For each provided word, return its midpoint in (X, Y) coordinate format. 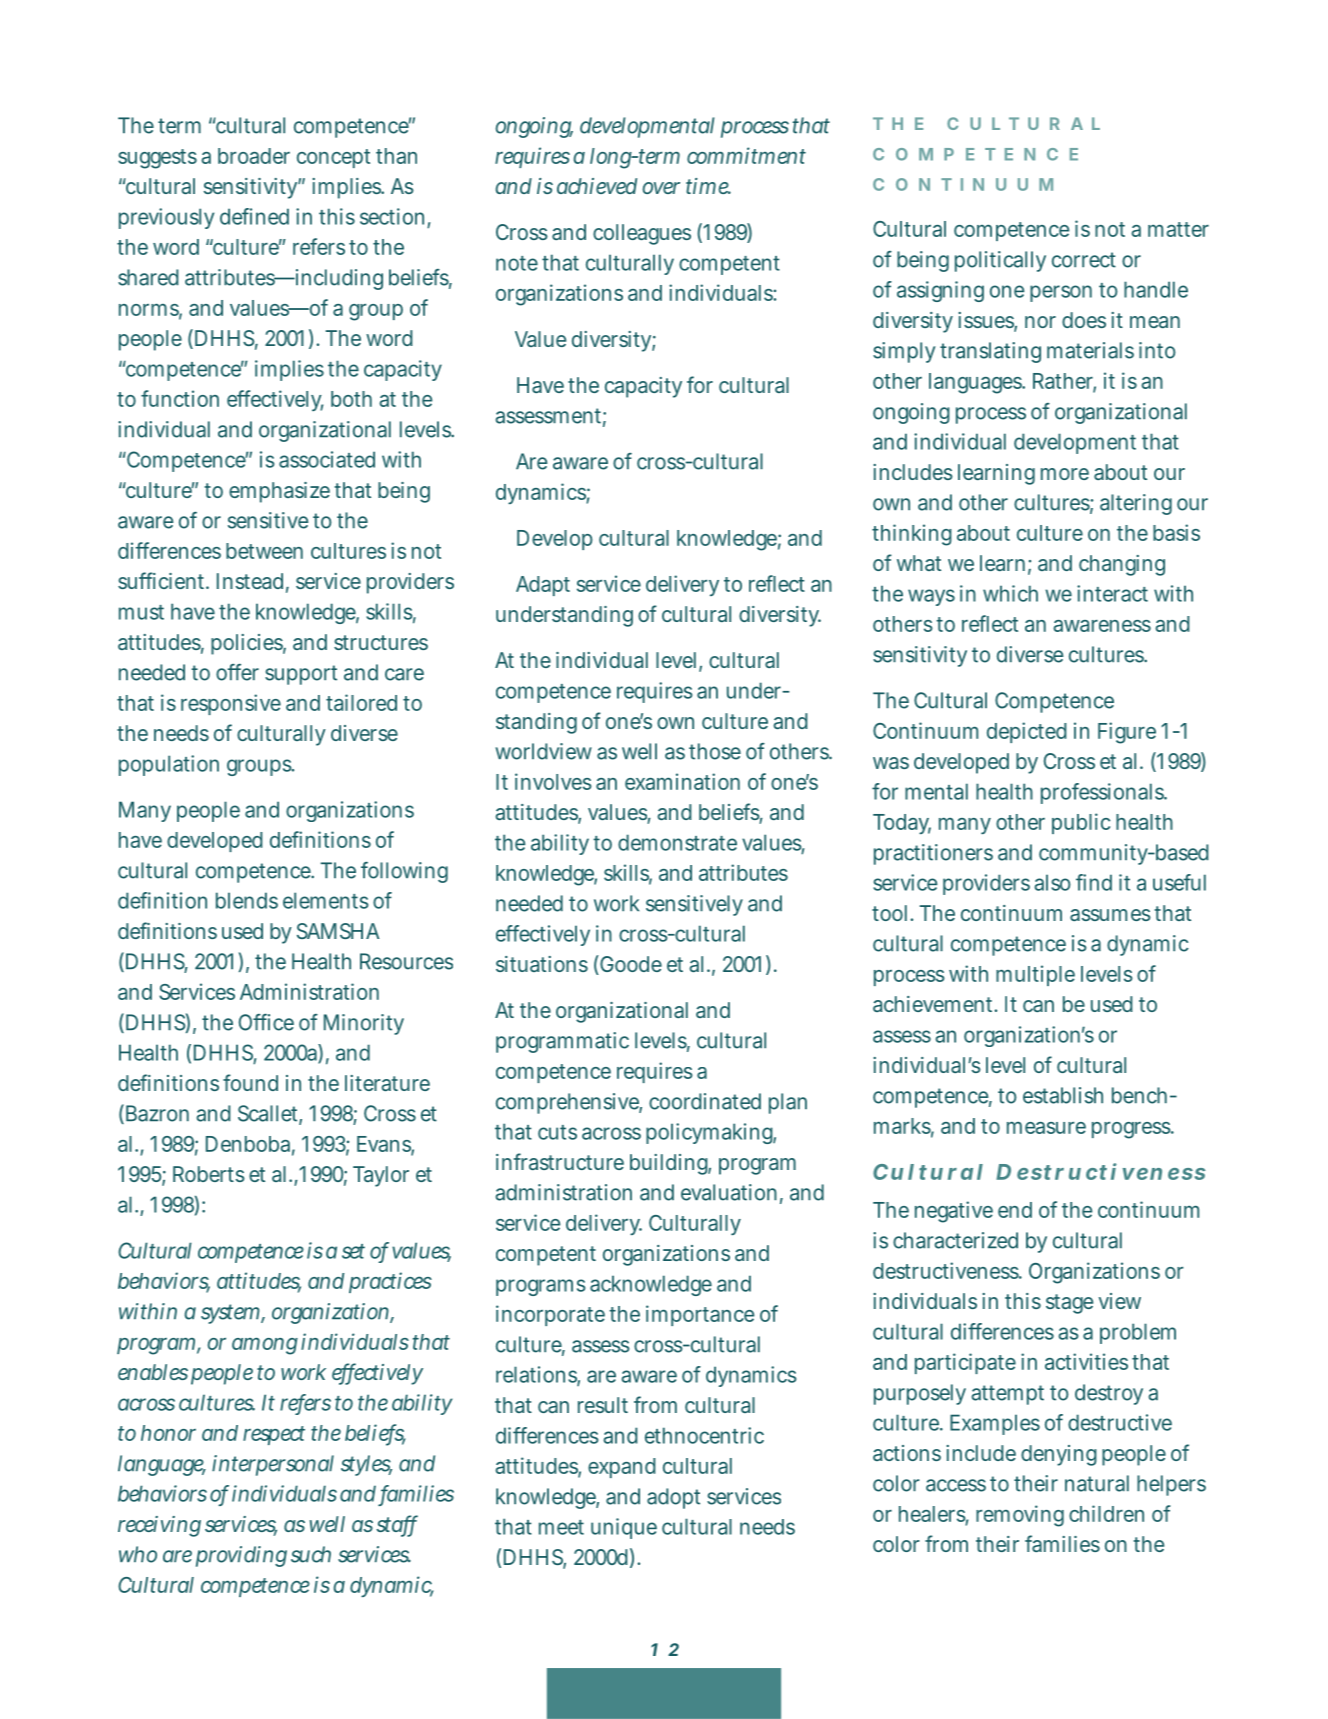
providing (241, 1556)
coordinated (705, 1101)
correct (1084, 260)
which (1010, 593)
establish (1063, 1095)
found (250, 1082)
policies (247, 644)
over (661, 188)
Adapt (543, 586)
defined (254, 216)
